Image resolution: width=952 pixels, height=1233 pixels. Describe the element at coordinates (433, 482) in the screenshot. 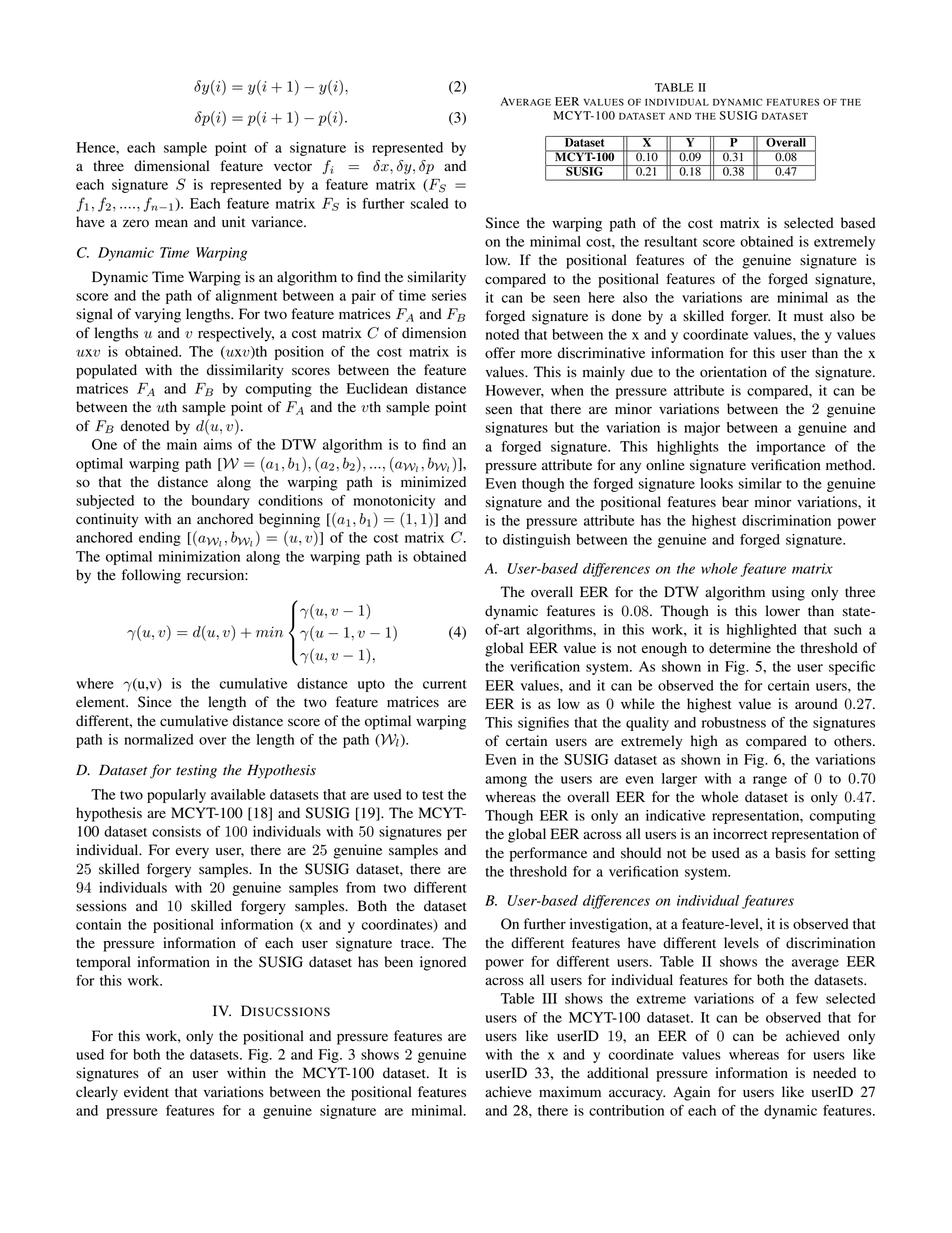

I see `minimized` at that location.
